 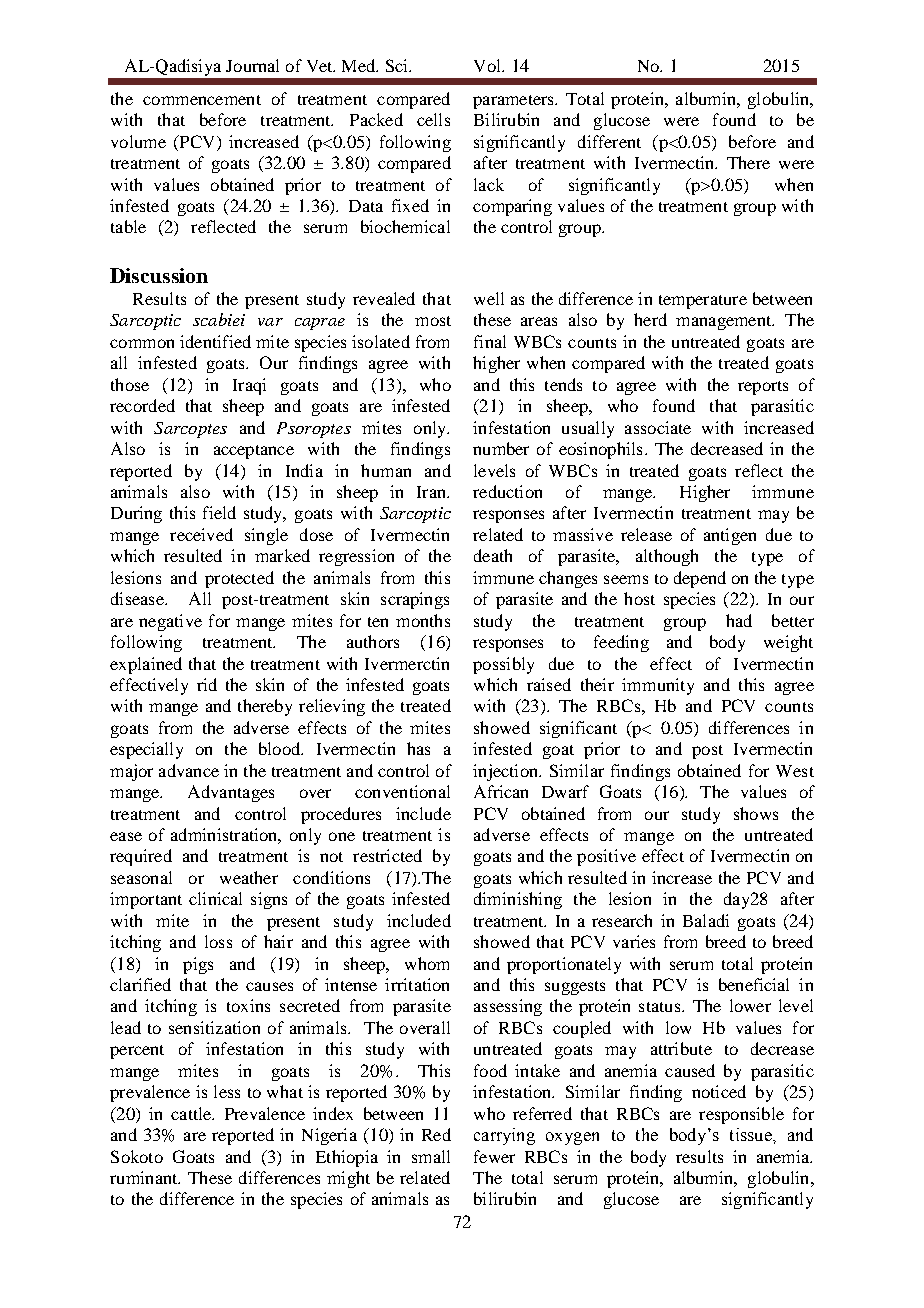 What do you see at coordinates (202, 100) in the page?
I see `commencement` at bounding box center [202, 100].
